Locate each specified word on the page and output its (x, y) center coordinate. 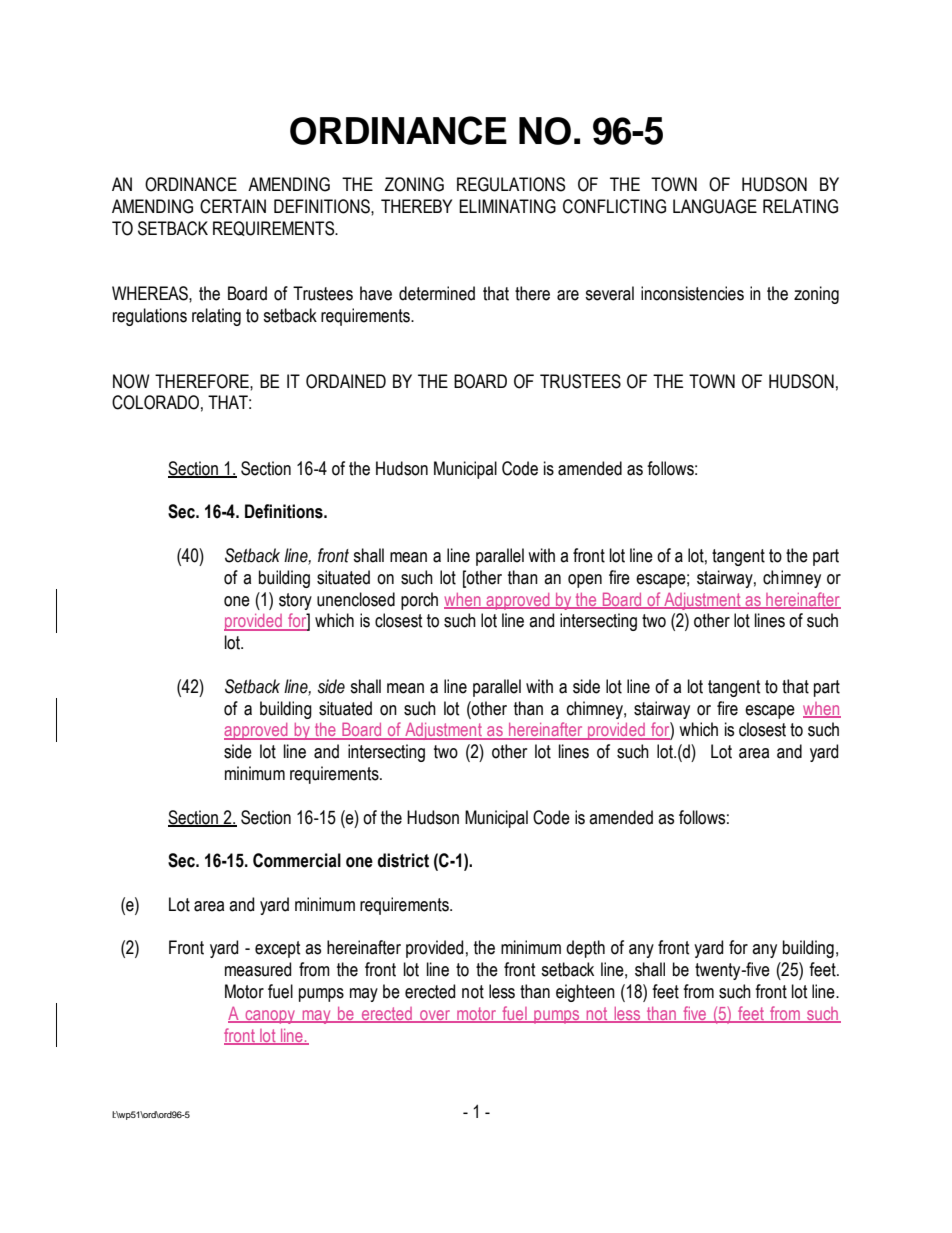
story (295, 601)
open (585, 581)
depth (585, 949)
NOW (131, 381)
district (403, 860)
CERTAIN (233, 206)
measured (258, 969)
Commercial (297, 860)
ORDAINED (346, 381)
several (609, 293)
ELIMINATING (507, 206)
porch (419, 601)
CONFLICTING (614, 206)
